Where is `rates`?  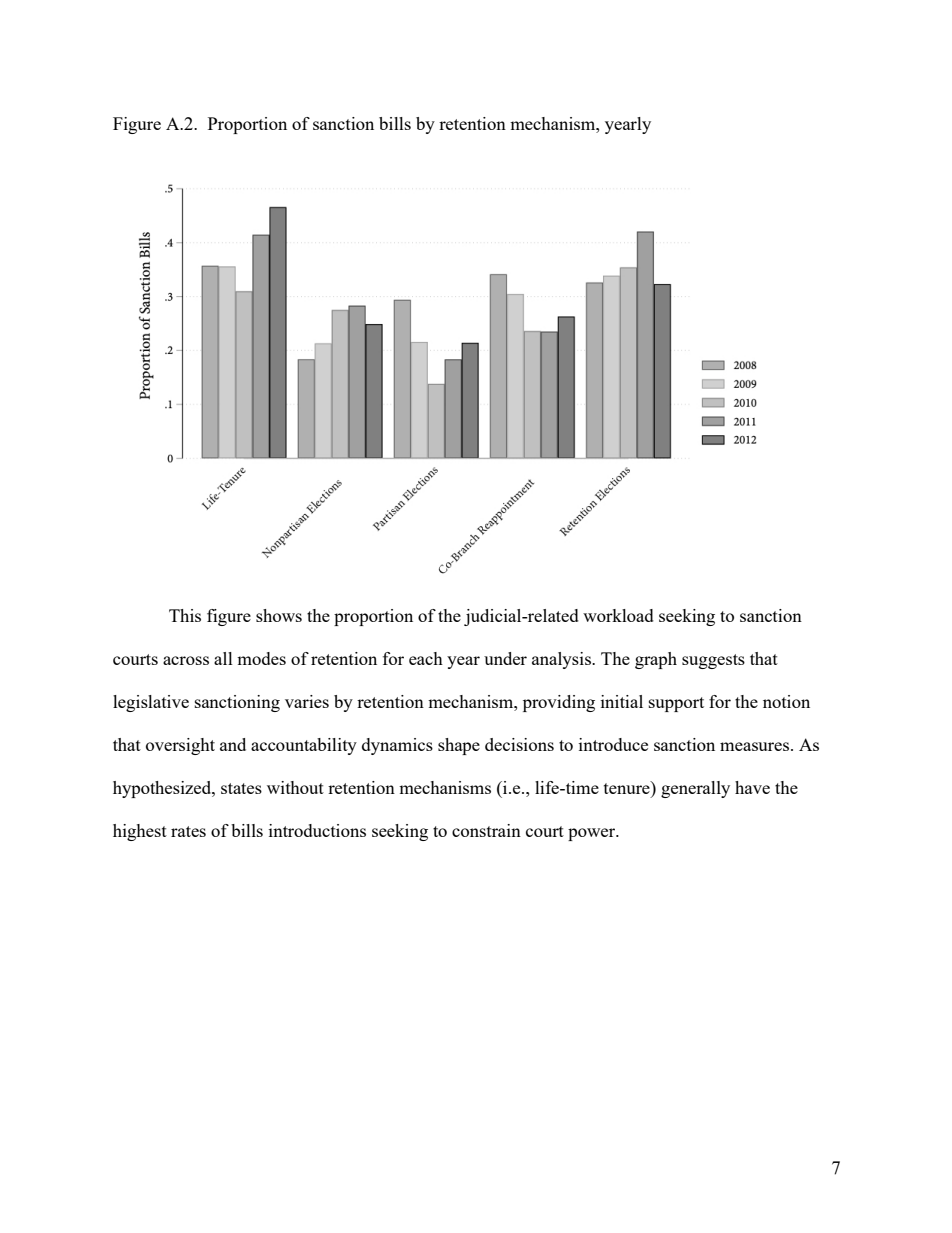 rates is located at coordinates (188, 831).
